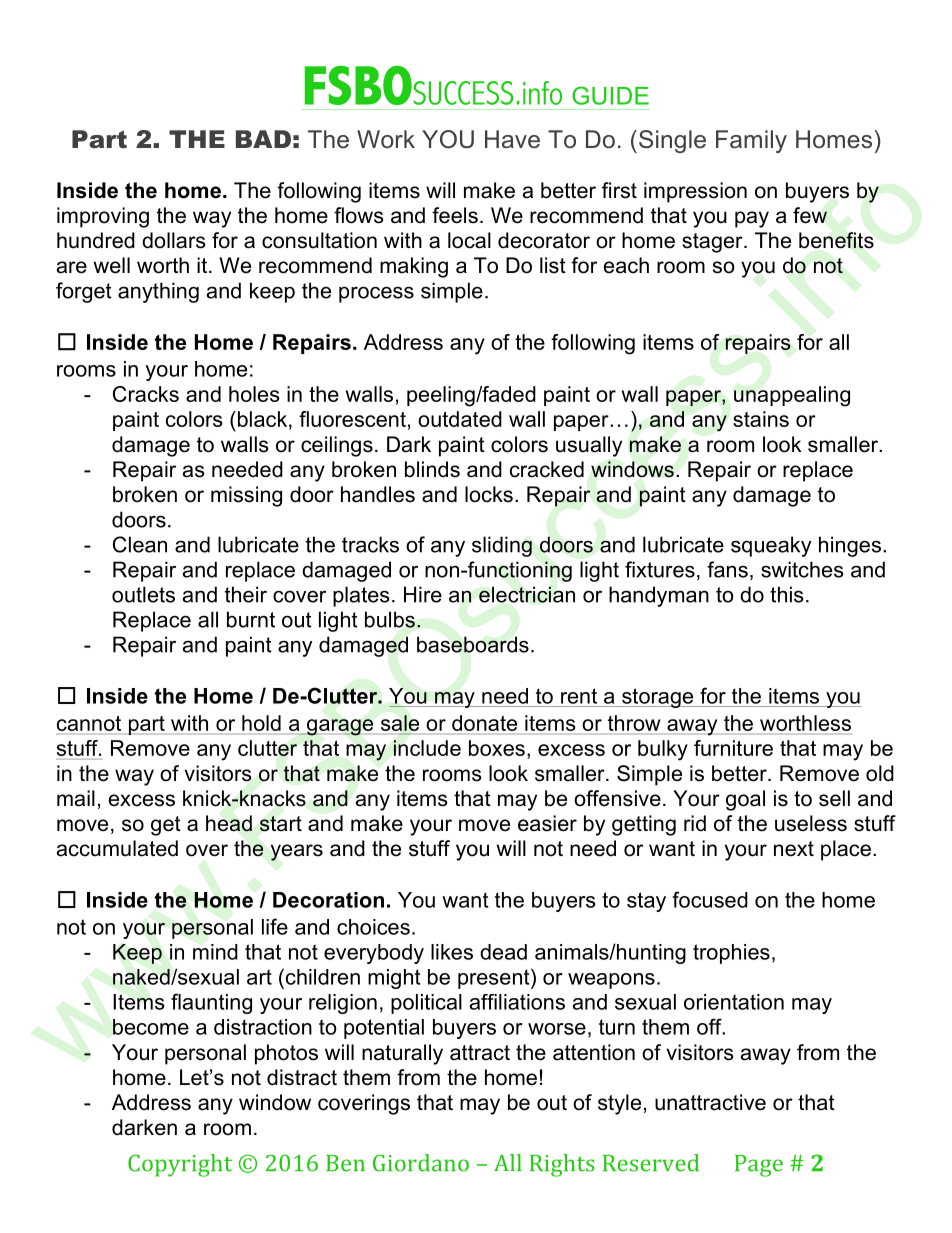 The image size is (952, 1233). I want to click on Copyright, so click(180, 1165).
